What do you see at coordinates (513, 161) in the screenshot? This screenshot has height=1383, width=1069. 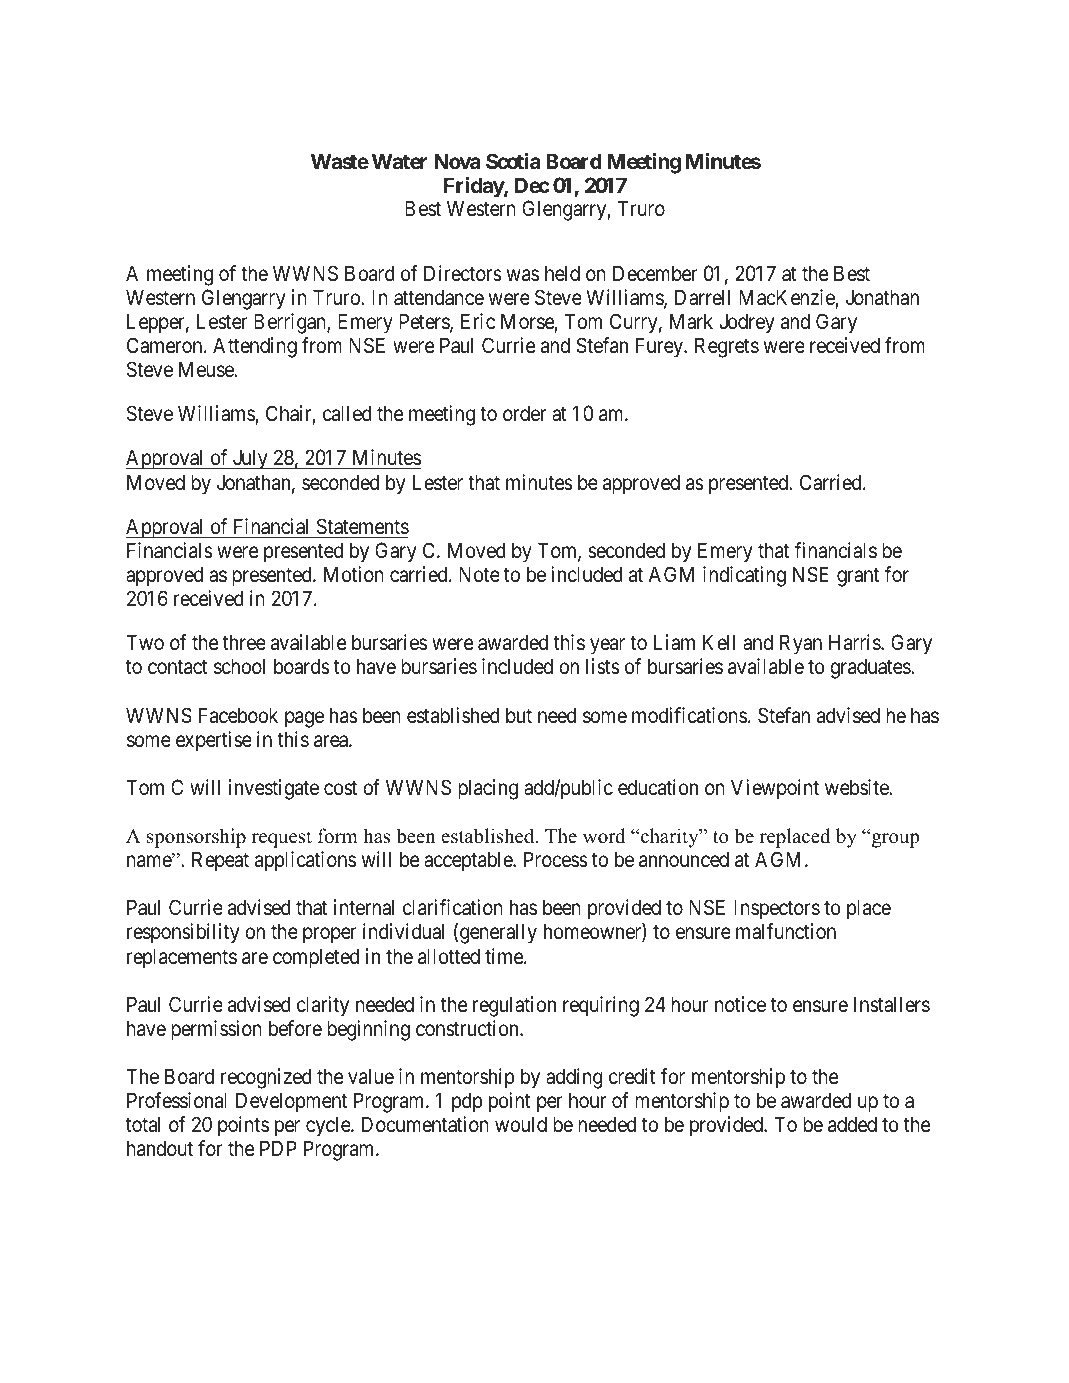 I see `Scotia` at bounding box center [513, 161].
